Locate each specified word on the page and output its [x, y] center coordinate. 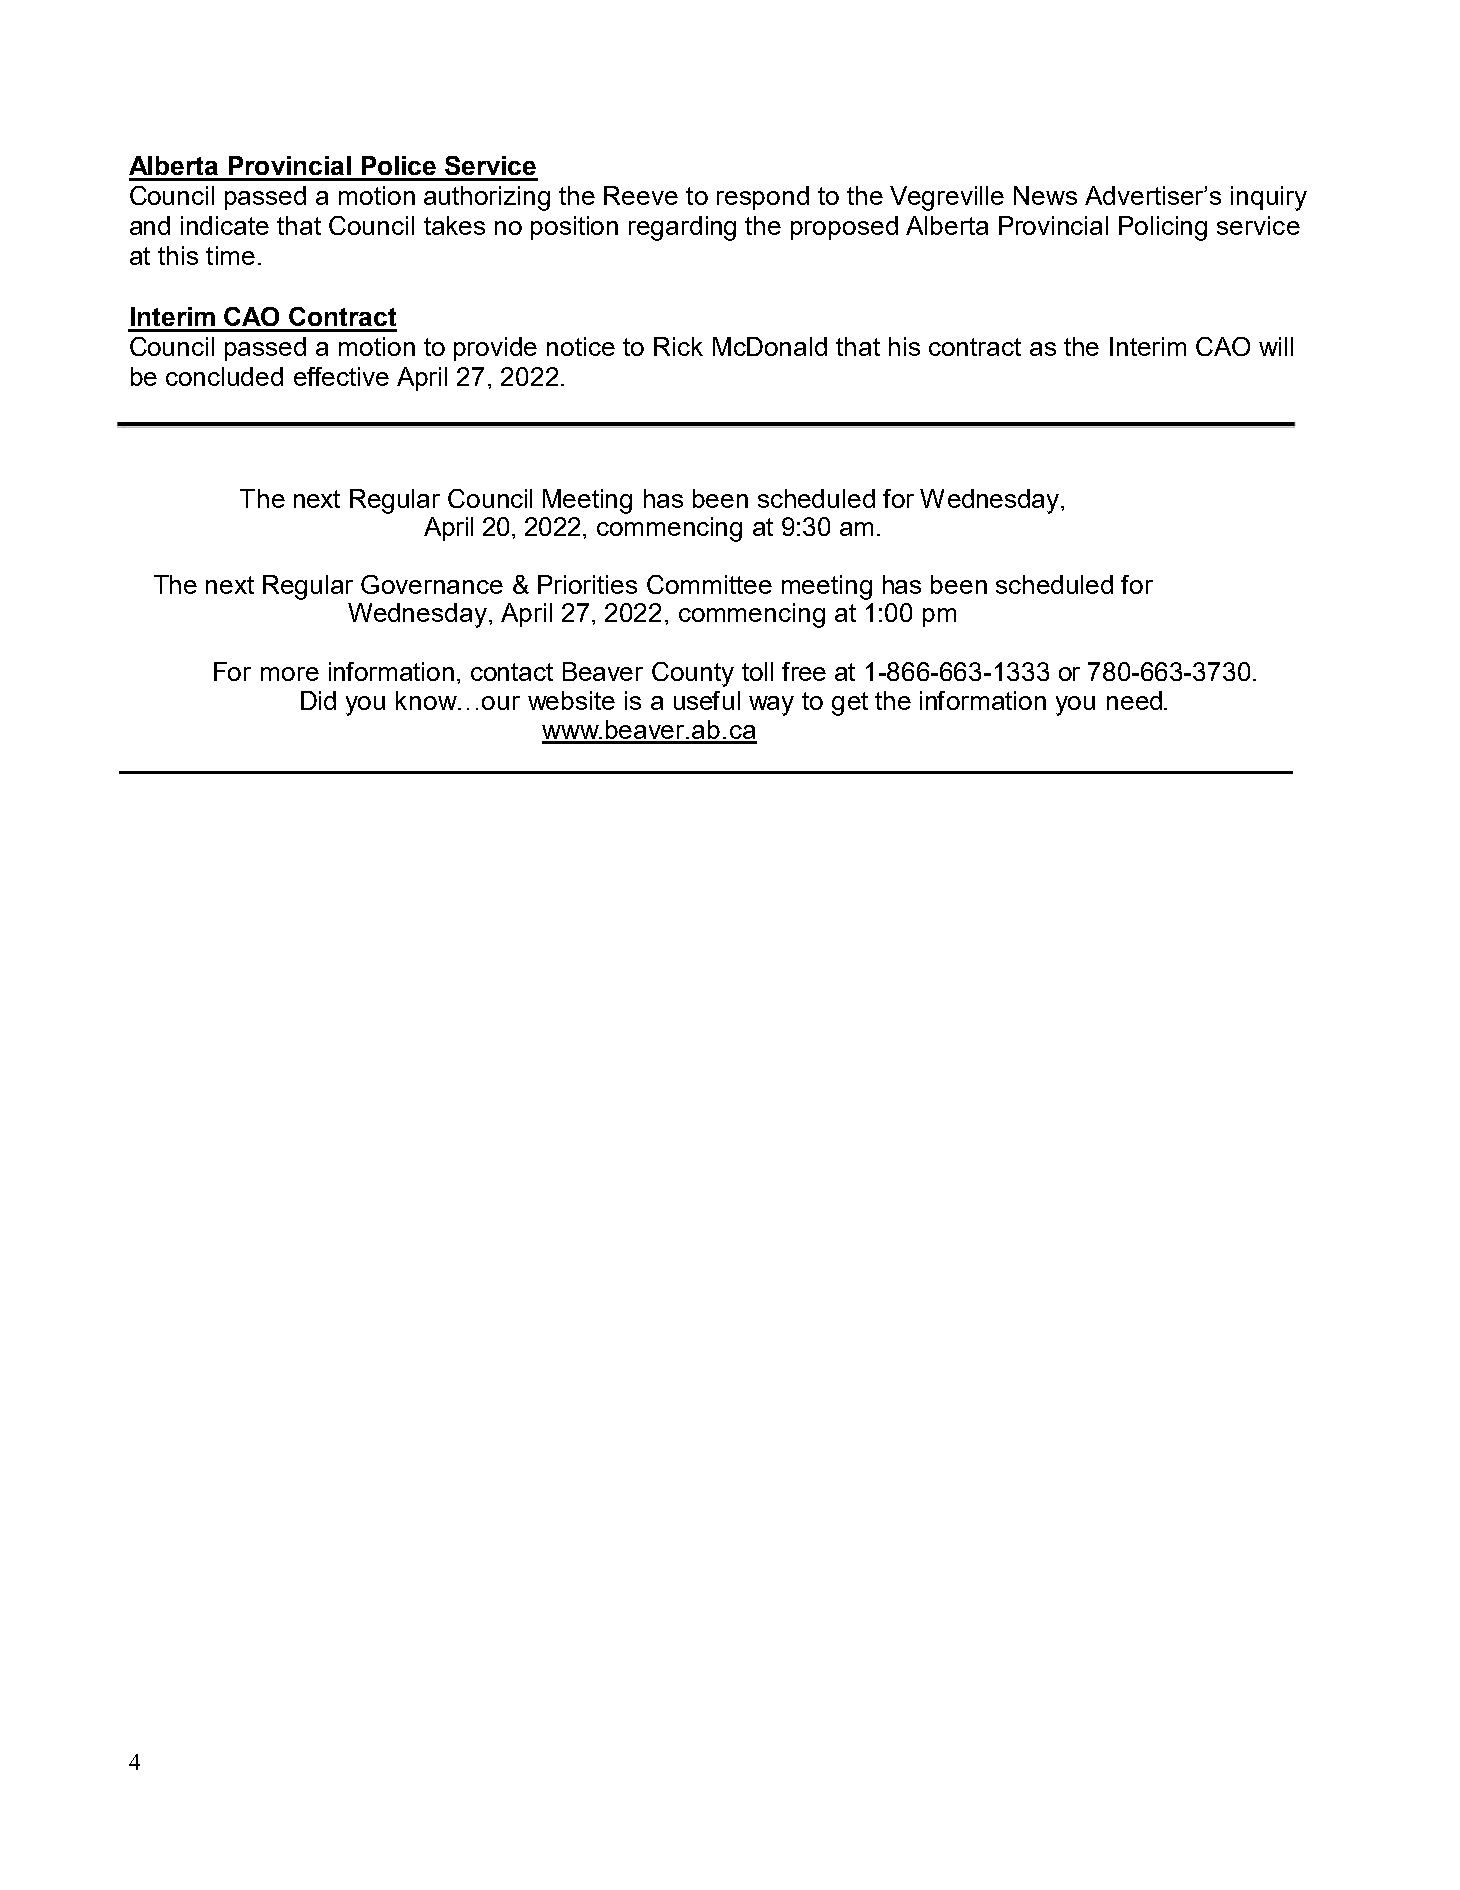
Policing [1163, 228]
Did [318, 700]
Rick [678, 346]
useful [707, 700]
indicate [225, 225]
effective [341, 376]
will [1276, 346]
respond [763, 198]
